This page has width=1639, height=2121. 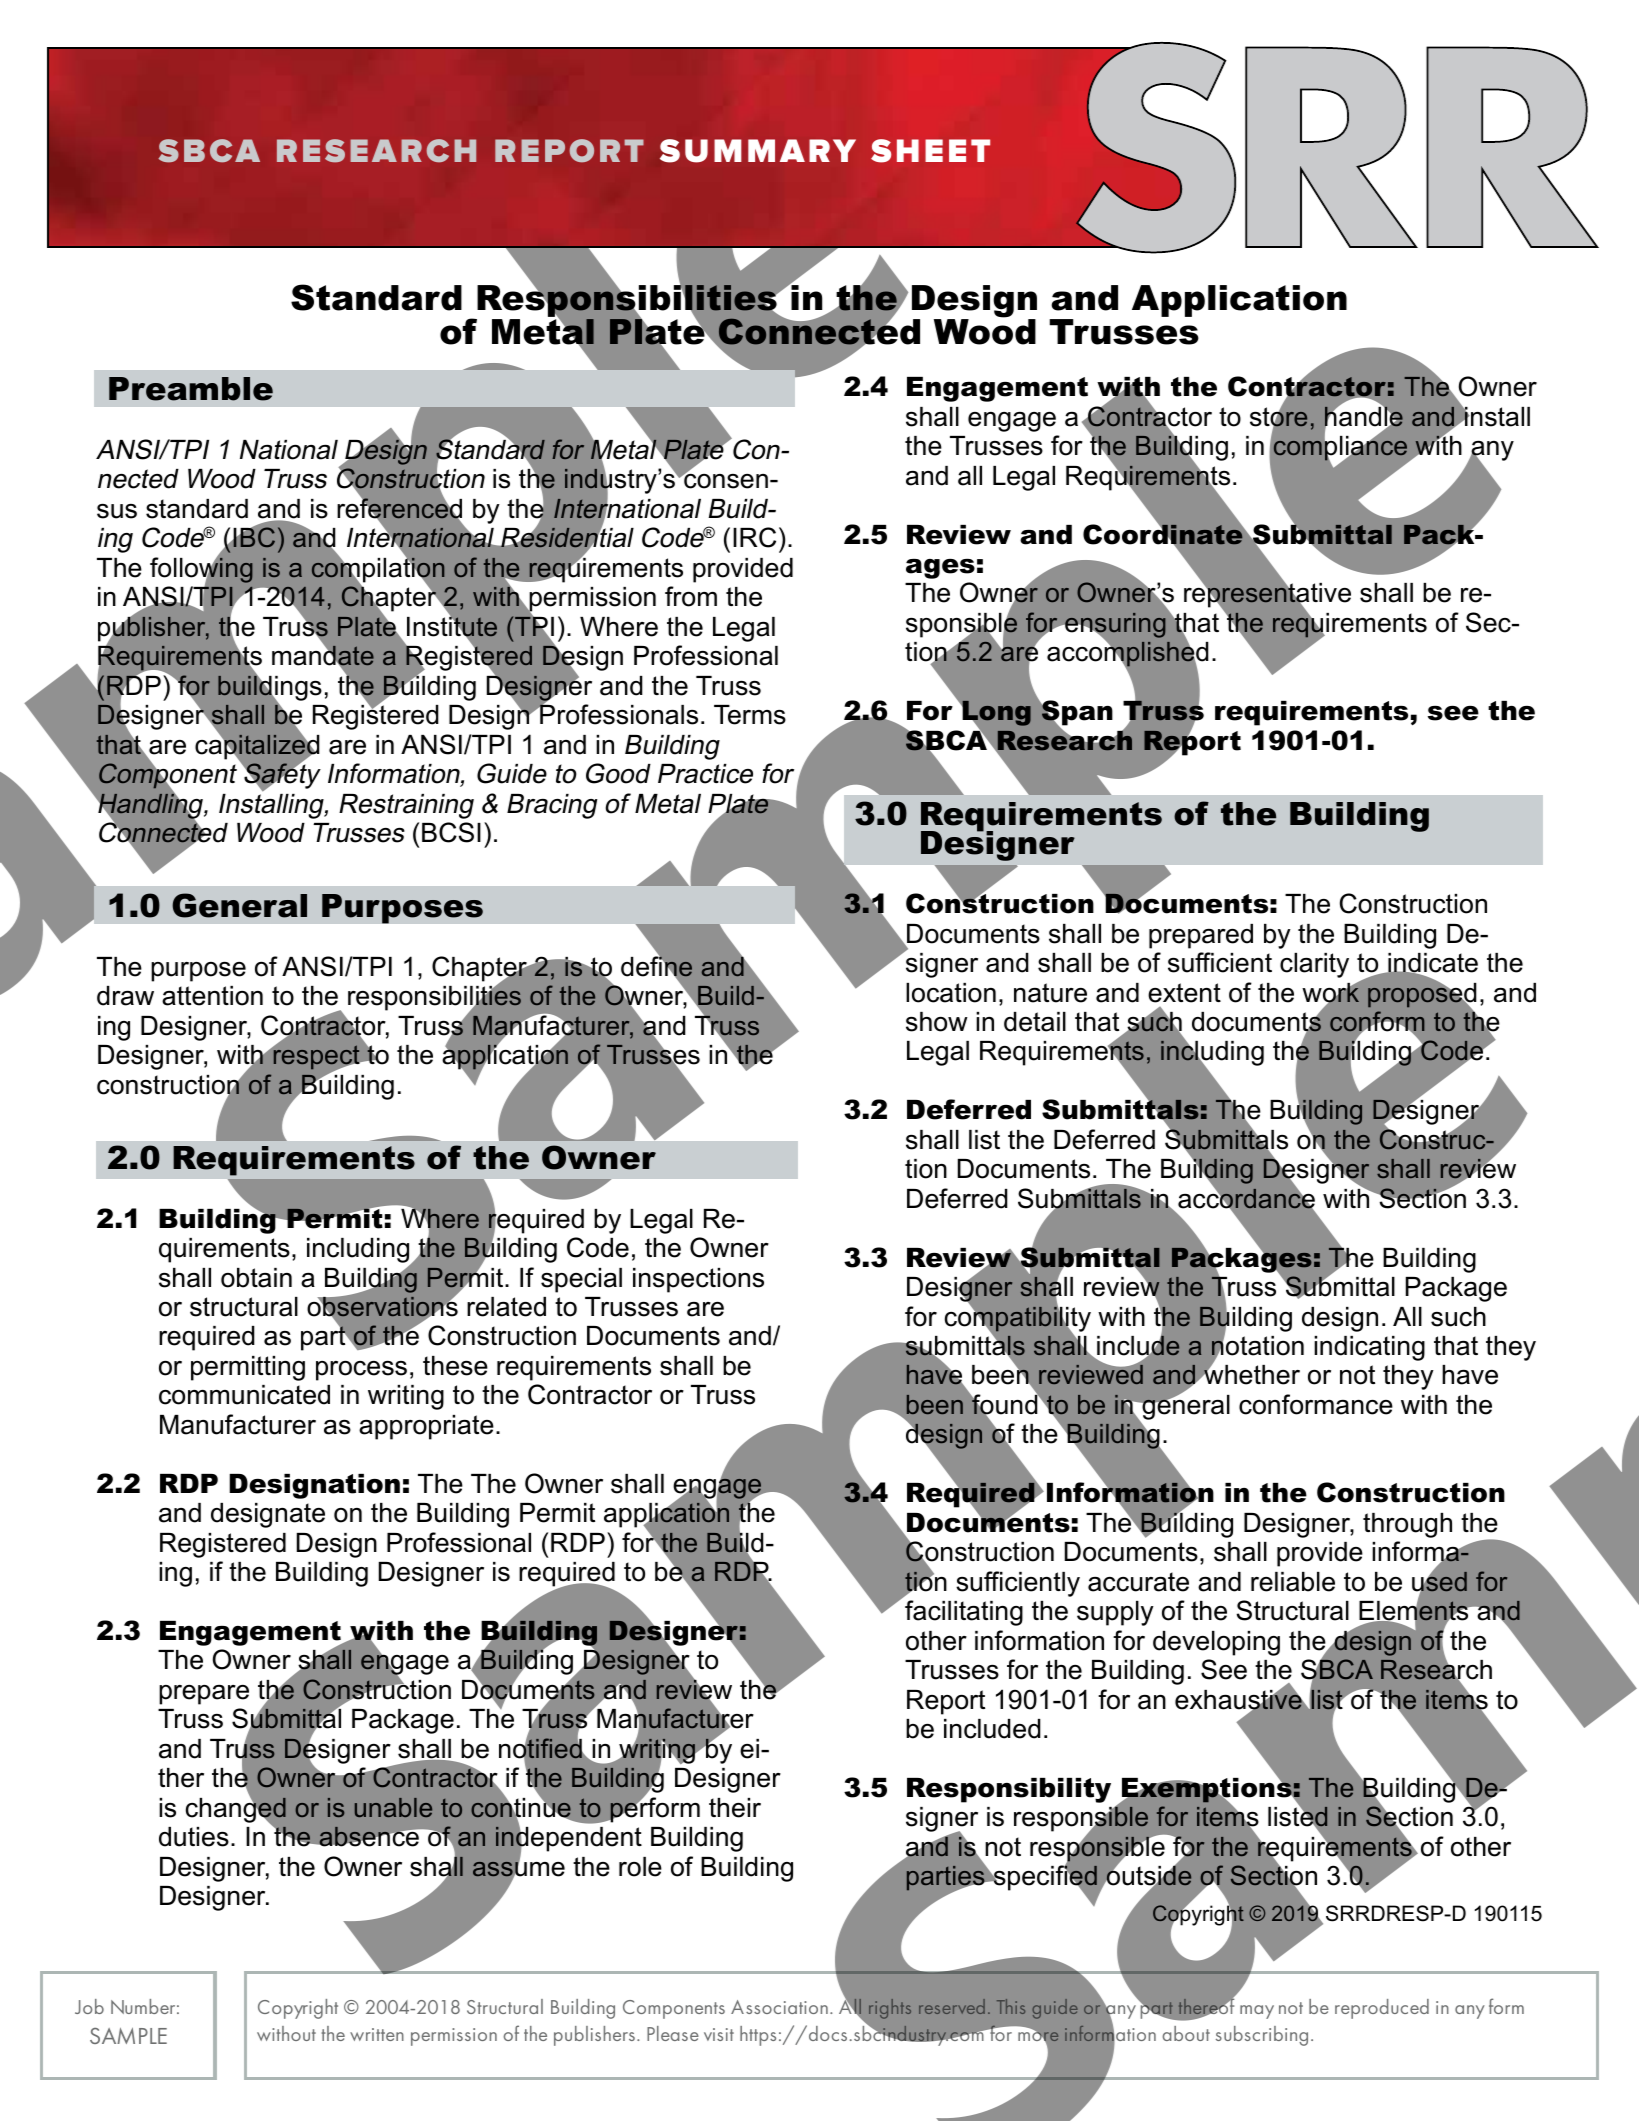 I want to click on through, so click(x=1407, y=1525).
